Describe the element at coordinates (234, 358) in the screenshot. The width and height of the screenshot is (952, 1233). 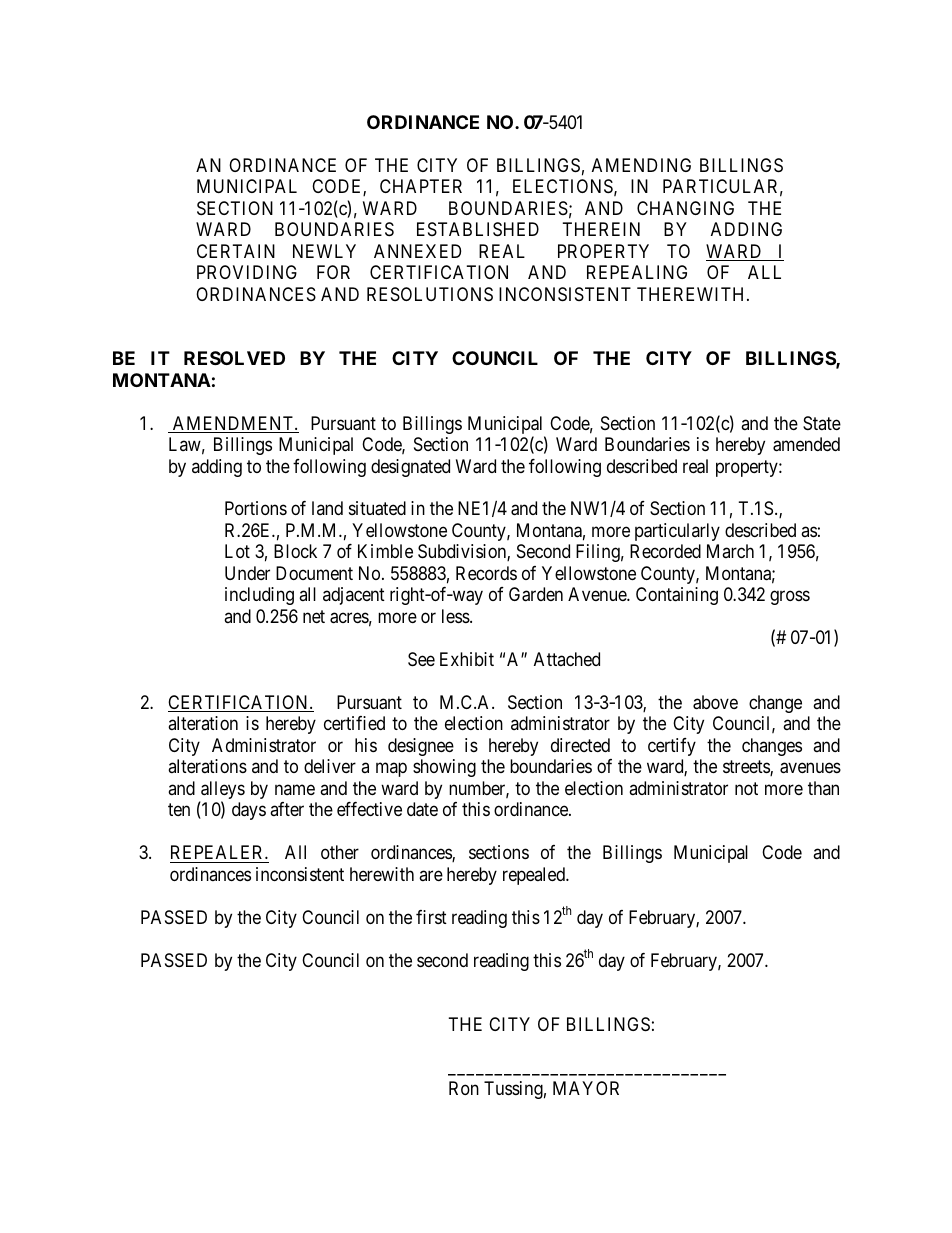
I see `RESOLVED` at that location.
